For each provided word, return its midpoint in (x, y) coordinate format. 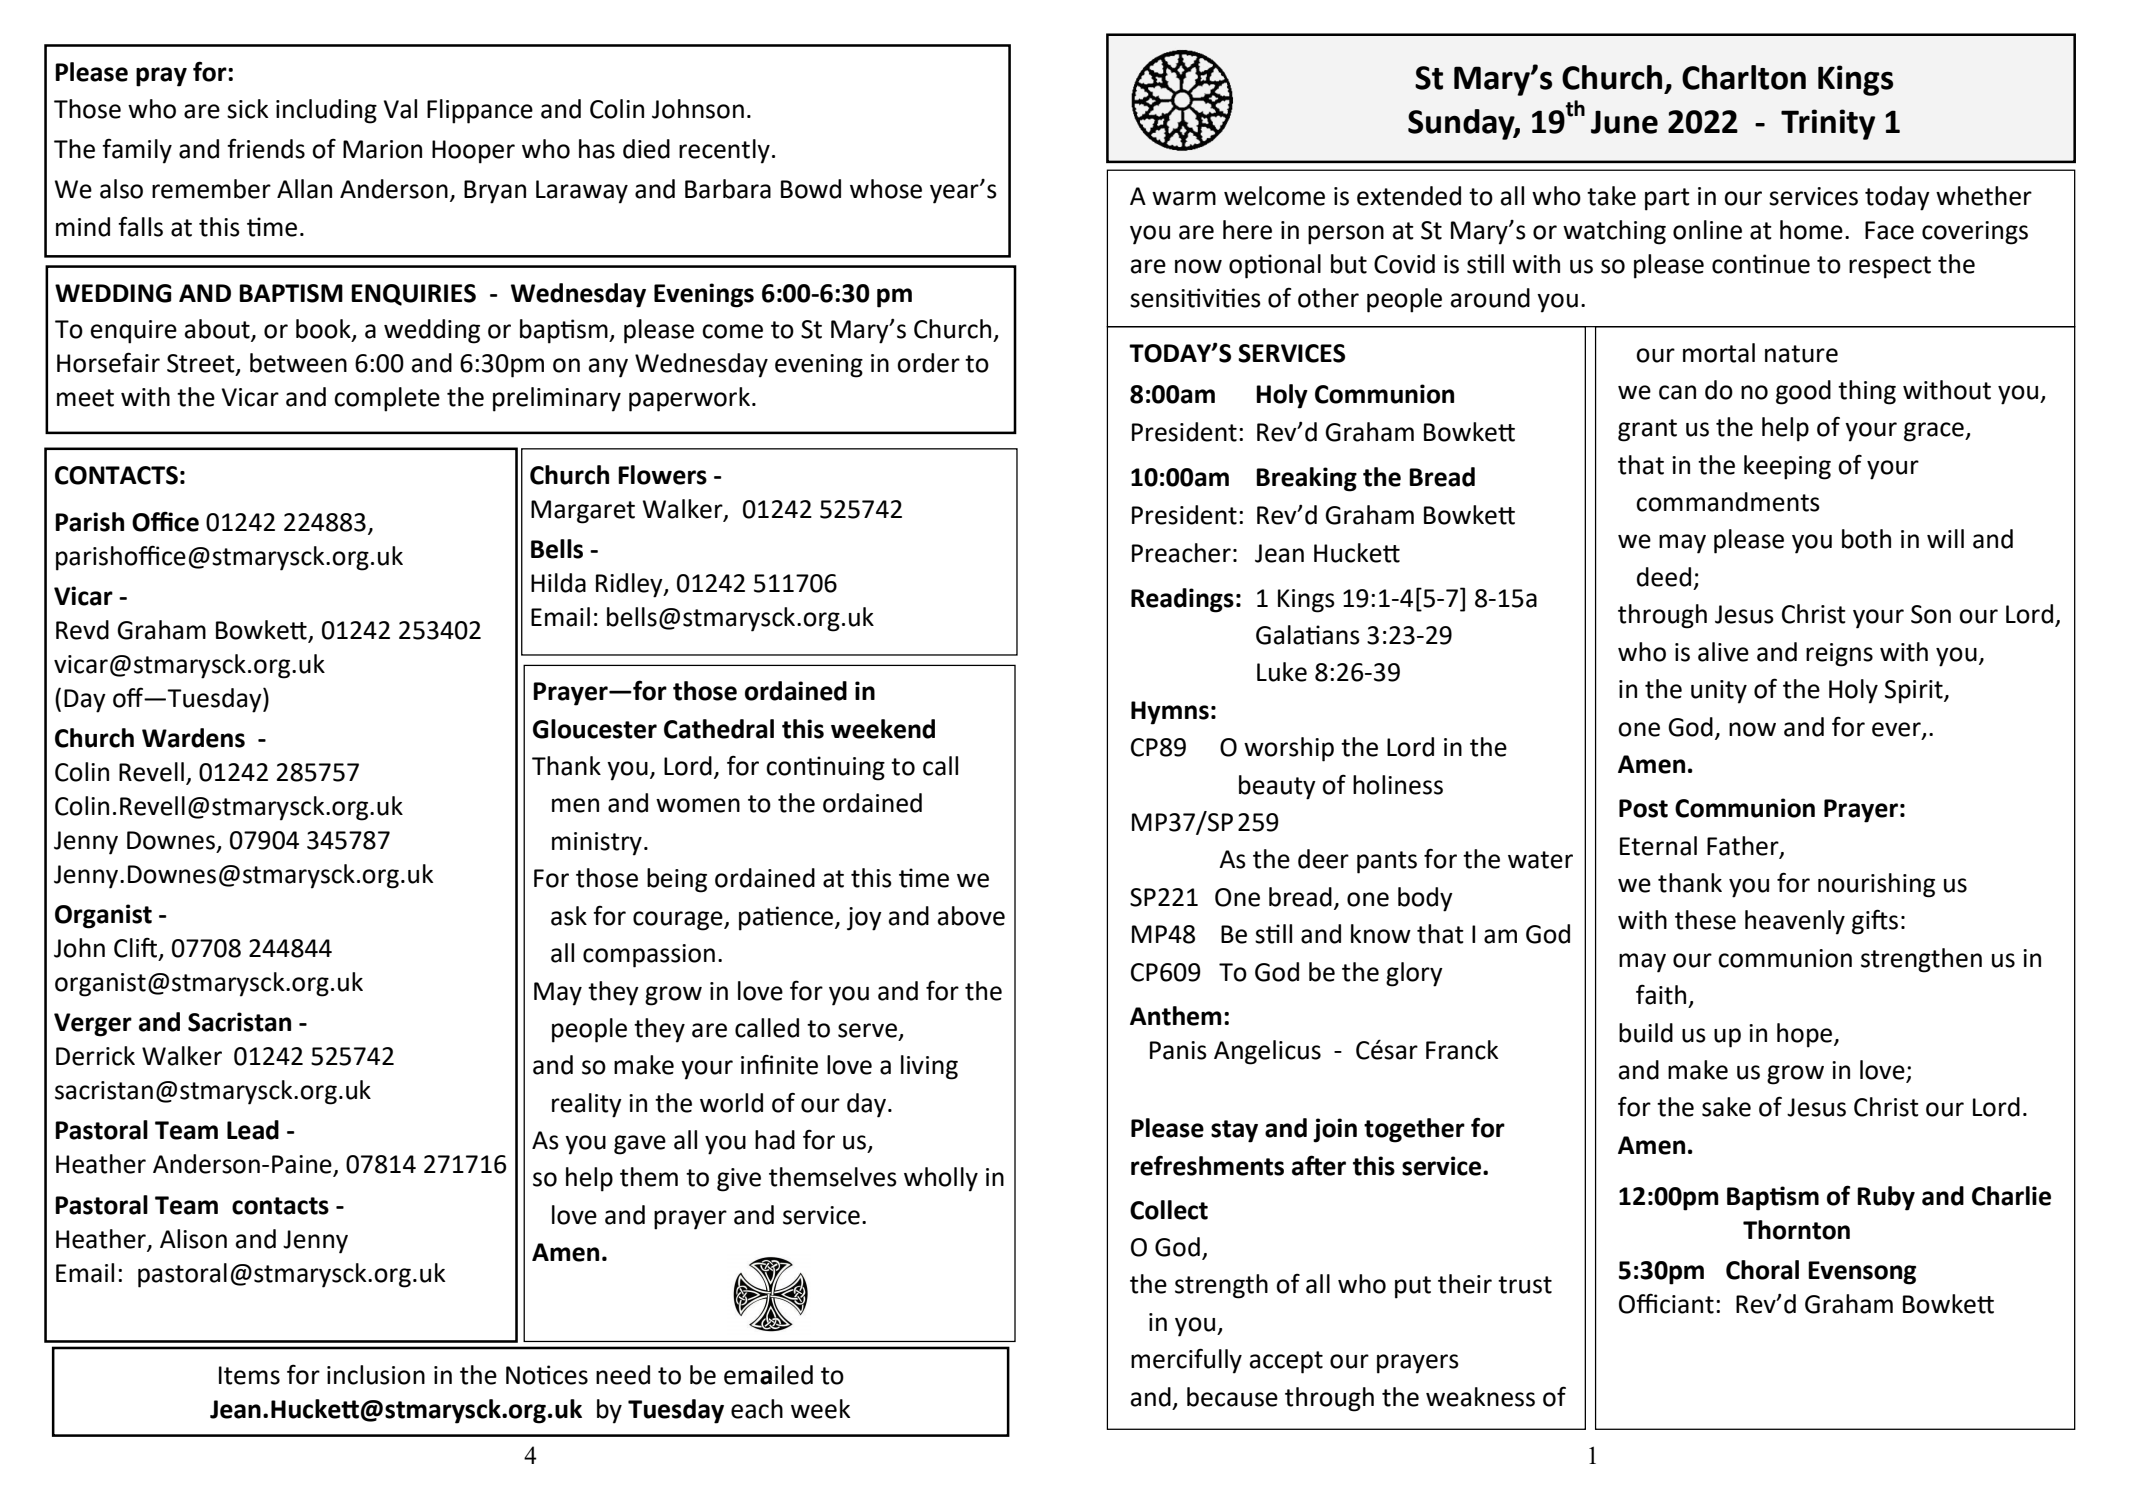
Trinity (1828, 124)
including (326, 111)
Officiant (1666, 1303)
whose (886, 189)
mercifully (1186, 1361)
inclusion (376, 1375)
